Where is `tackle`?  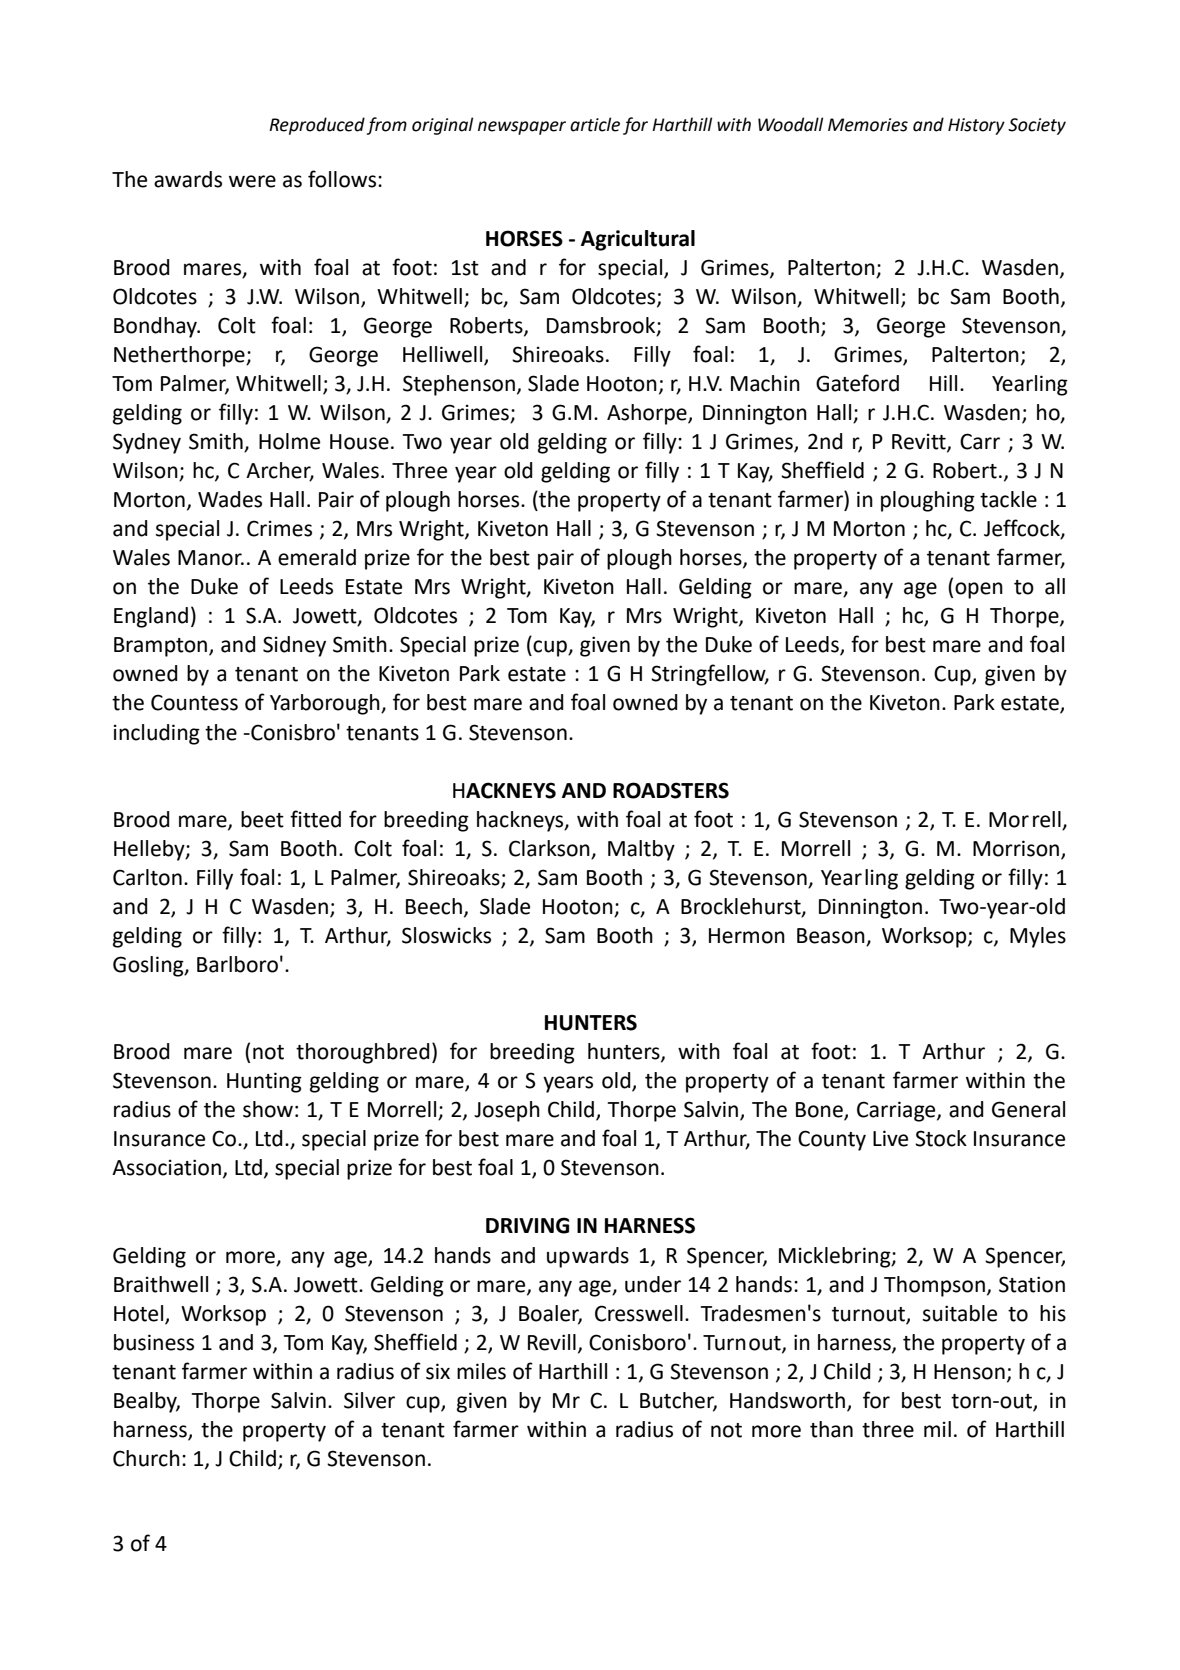
tackle is located at coordinates (1008, 499).
